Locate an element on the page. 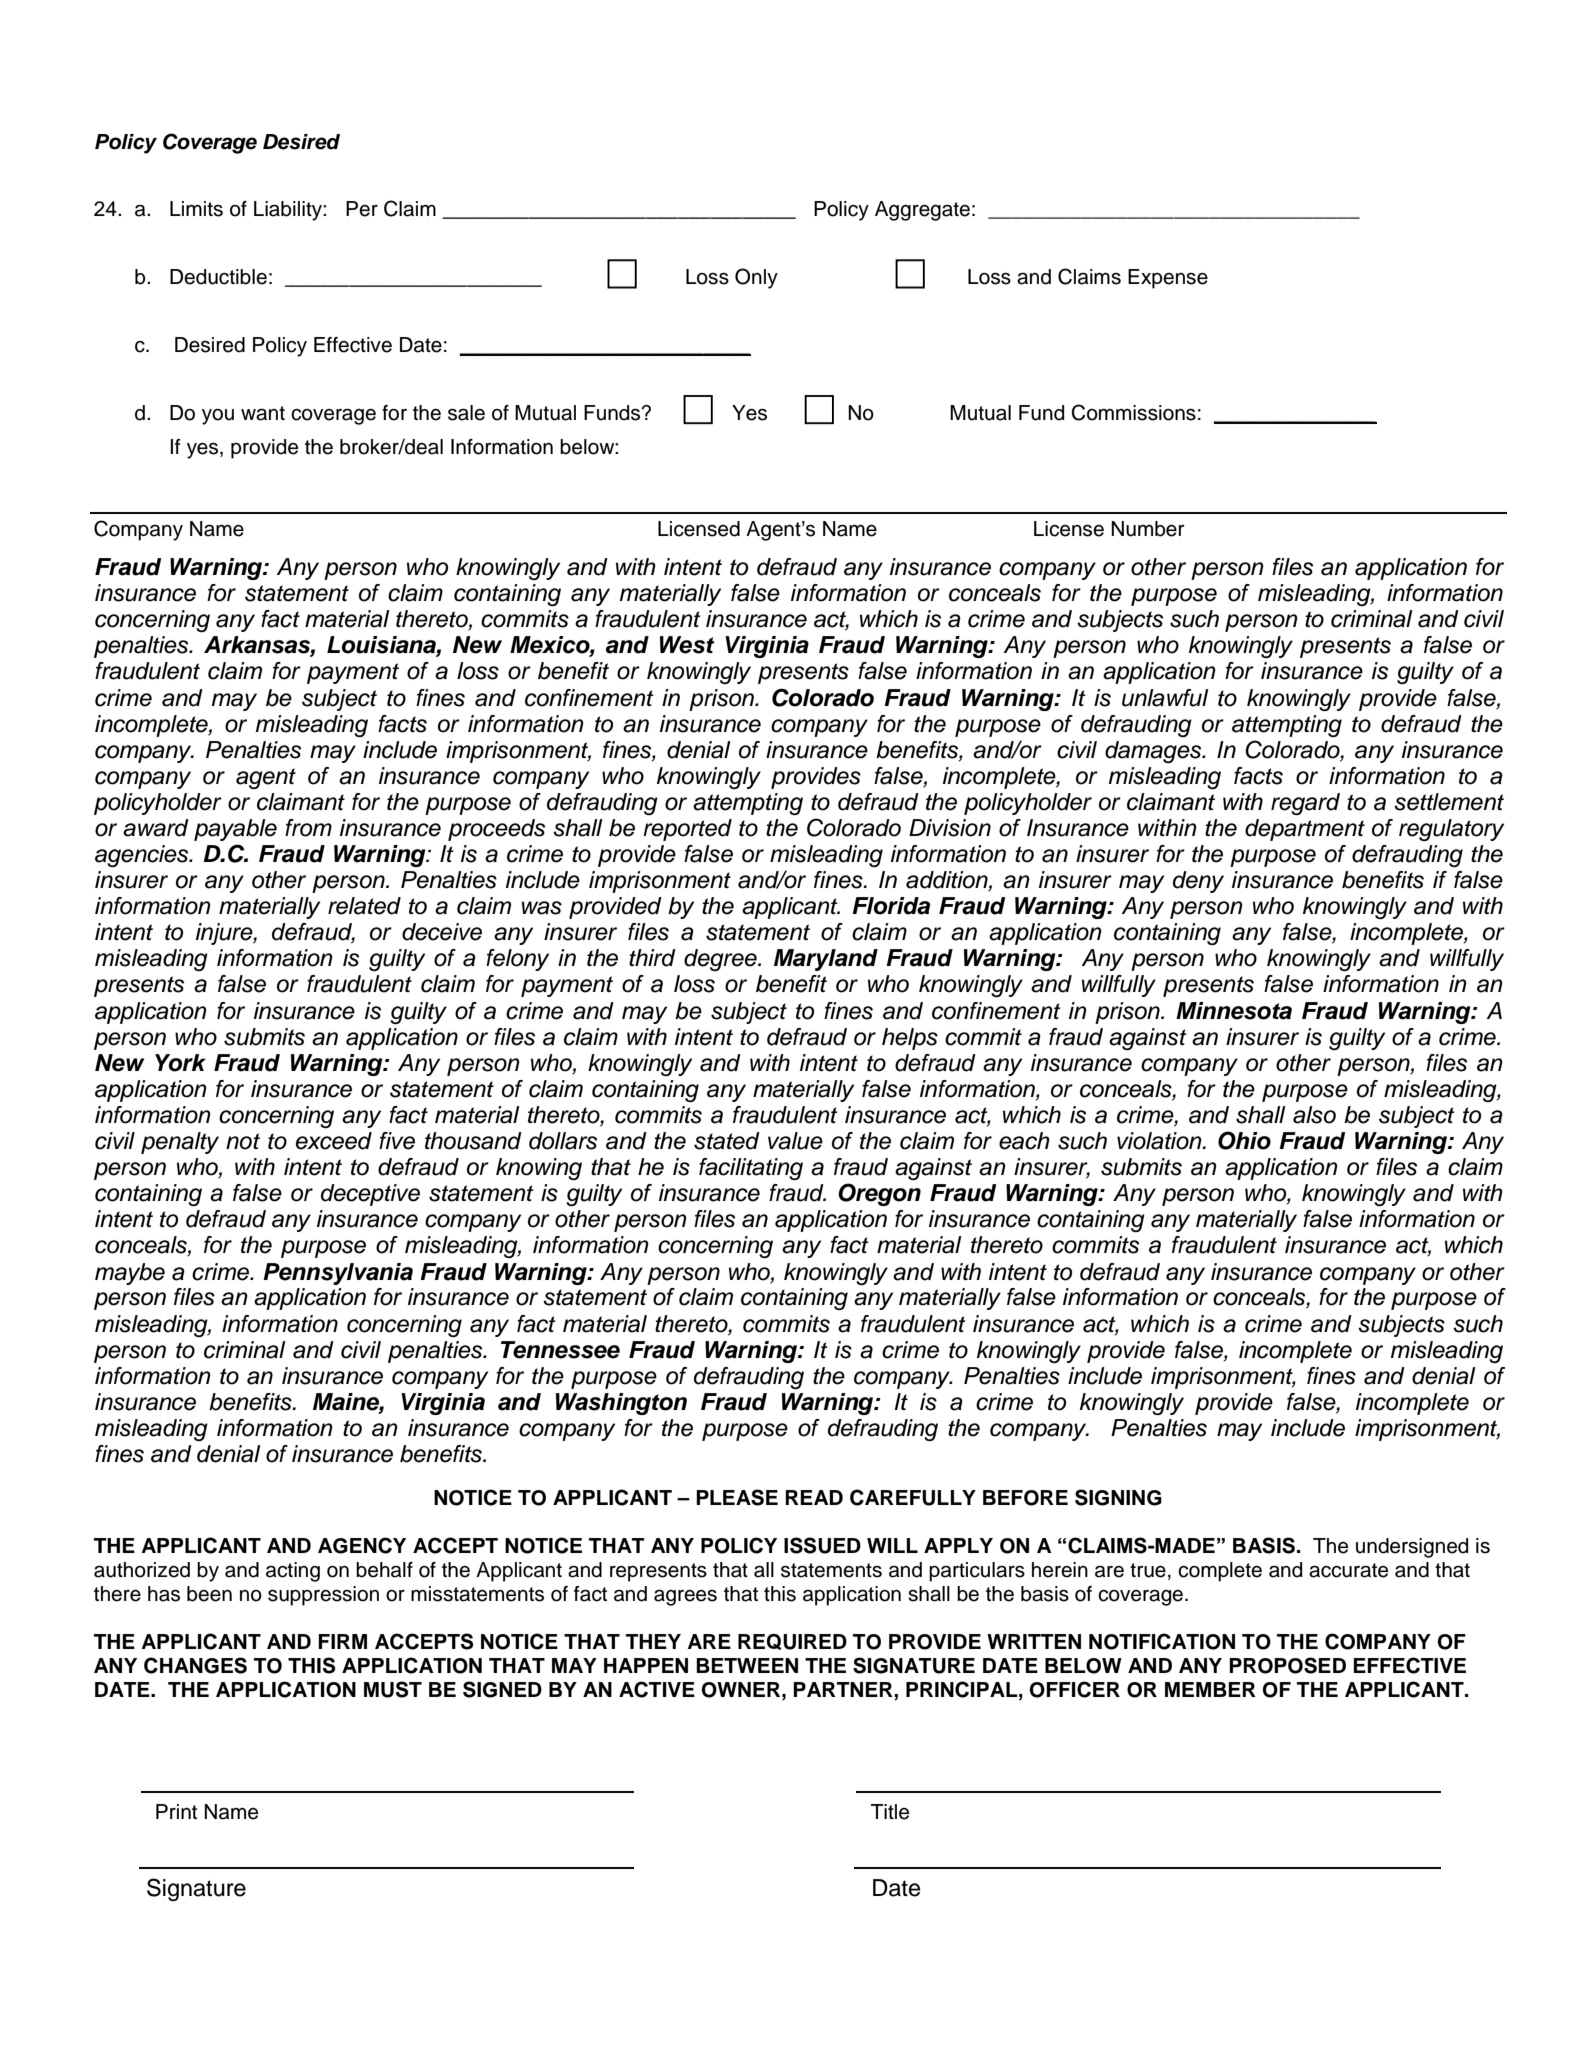 The width and height of the document is (1596, 2066). Pennsylvania is located at coordinates (338, 1274).
